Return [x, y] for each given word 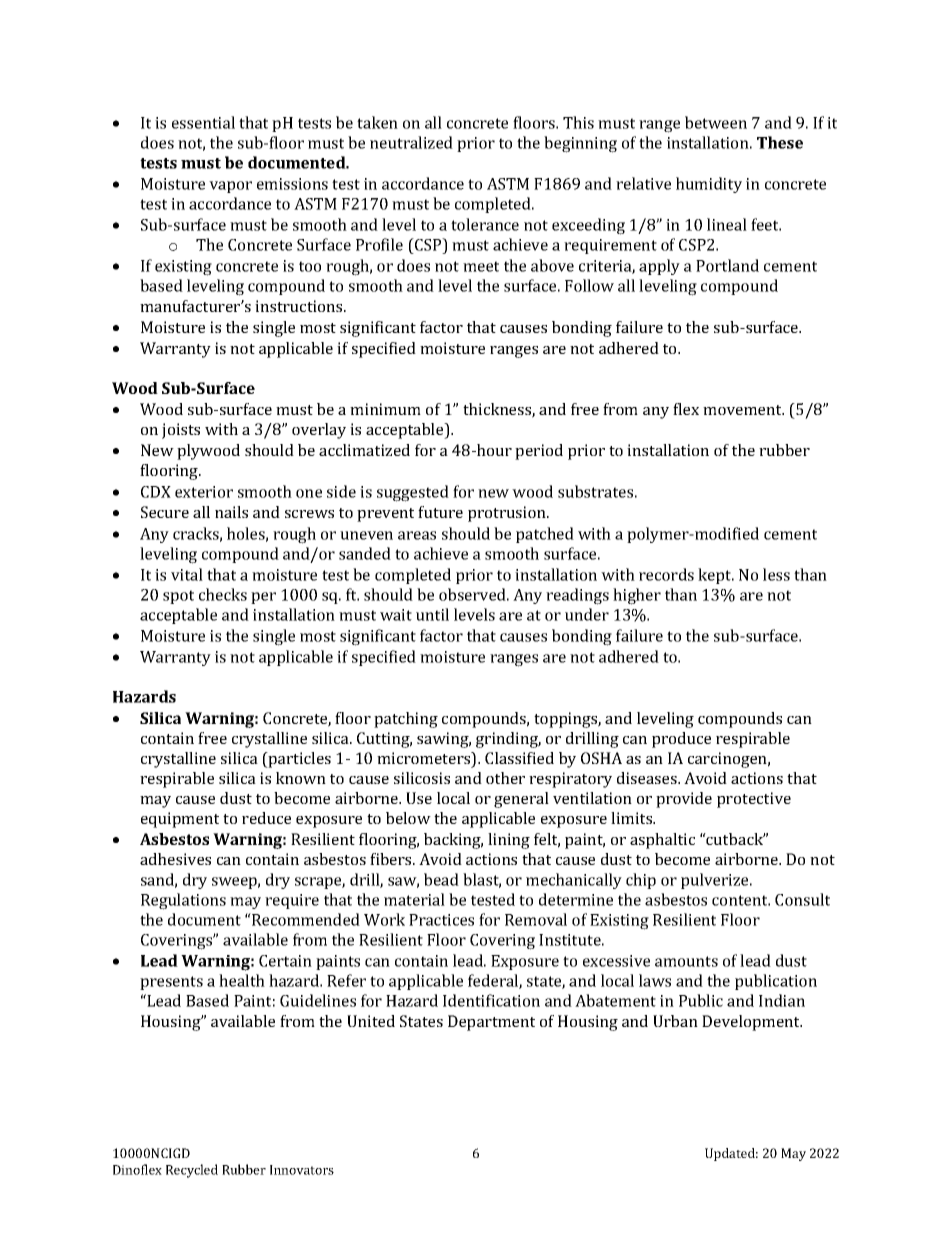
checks [223, 594]
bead [441, 879]
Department [491, 1023]
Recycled [192, 1171]
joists [181, 431]
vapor [230, 187]
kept [716, 576]
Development [752, 1023]
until [432, 614]
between [716, 122]
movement [743, 410]
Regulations [183, 901]
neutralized [411, 142]
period [539, 452]
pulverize [716, 881]
